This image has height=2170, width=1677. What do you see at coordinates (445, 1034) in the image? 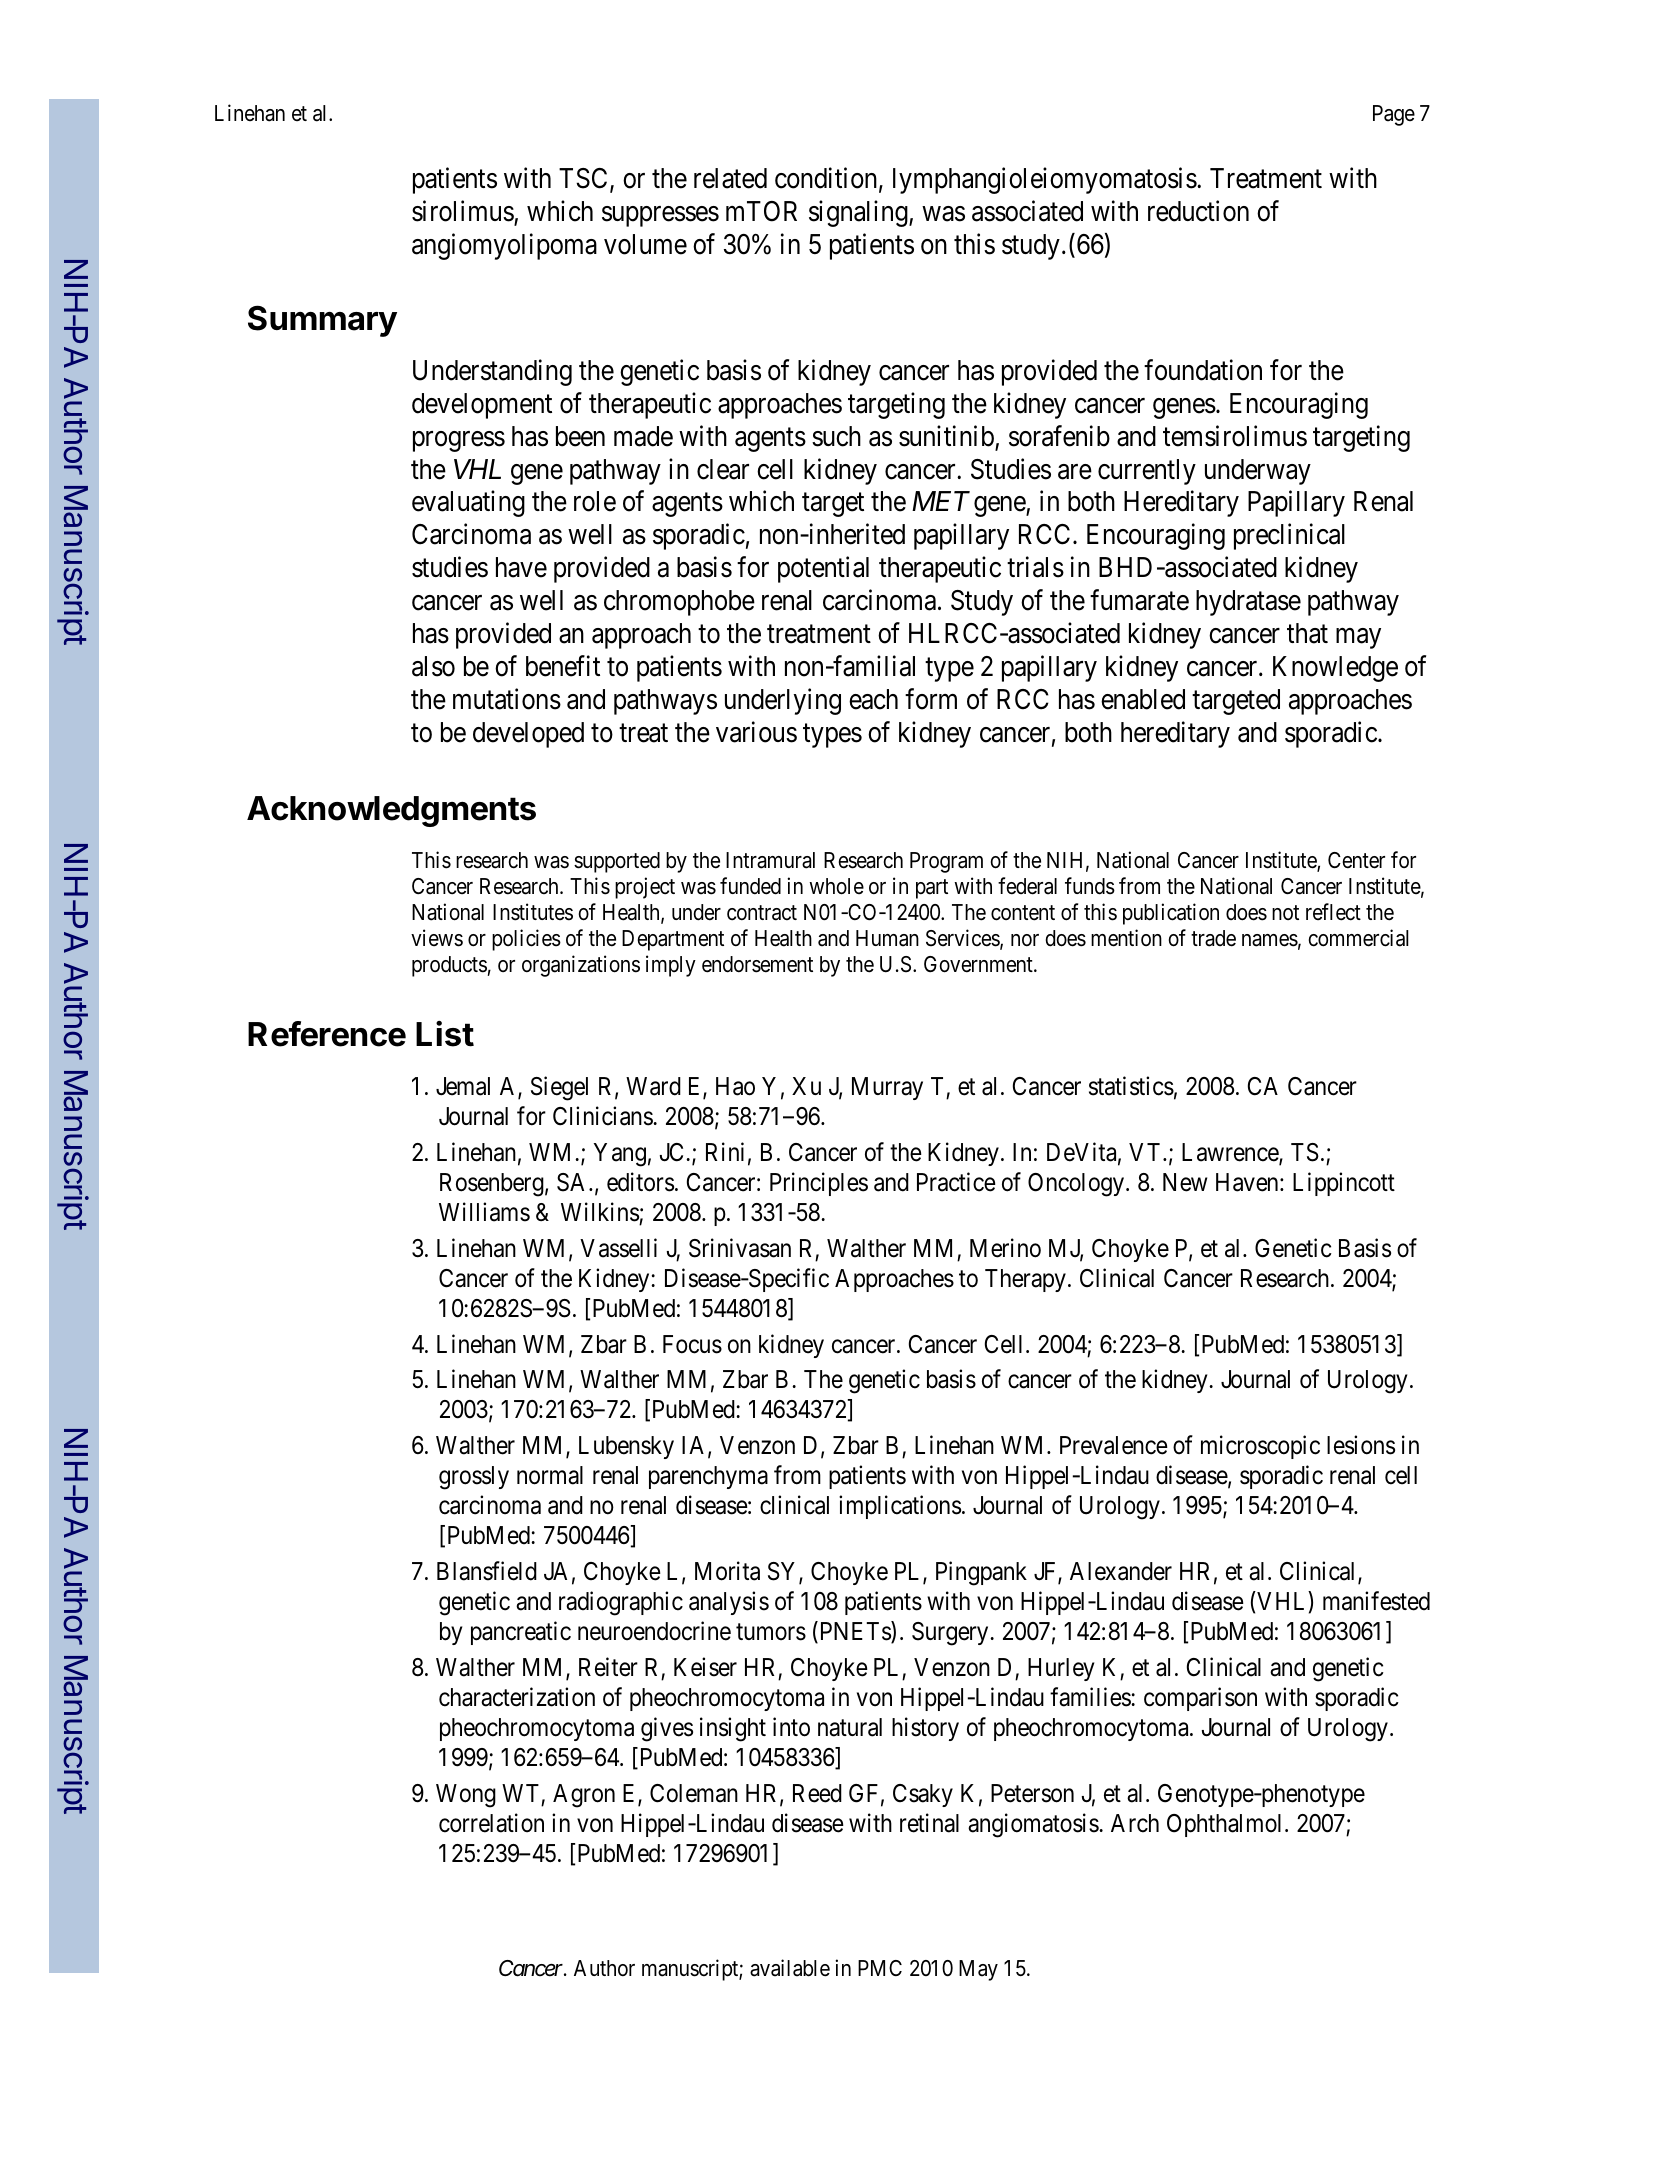
I see `List` at bounding box center [445, 1034].
